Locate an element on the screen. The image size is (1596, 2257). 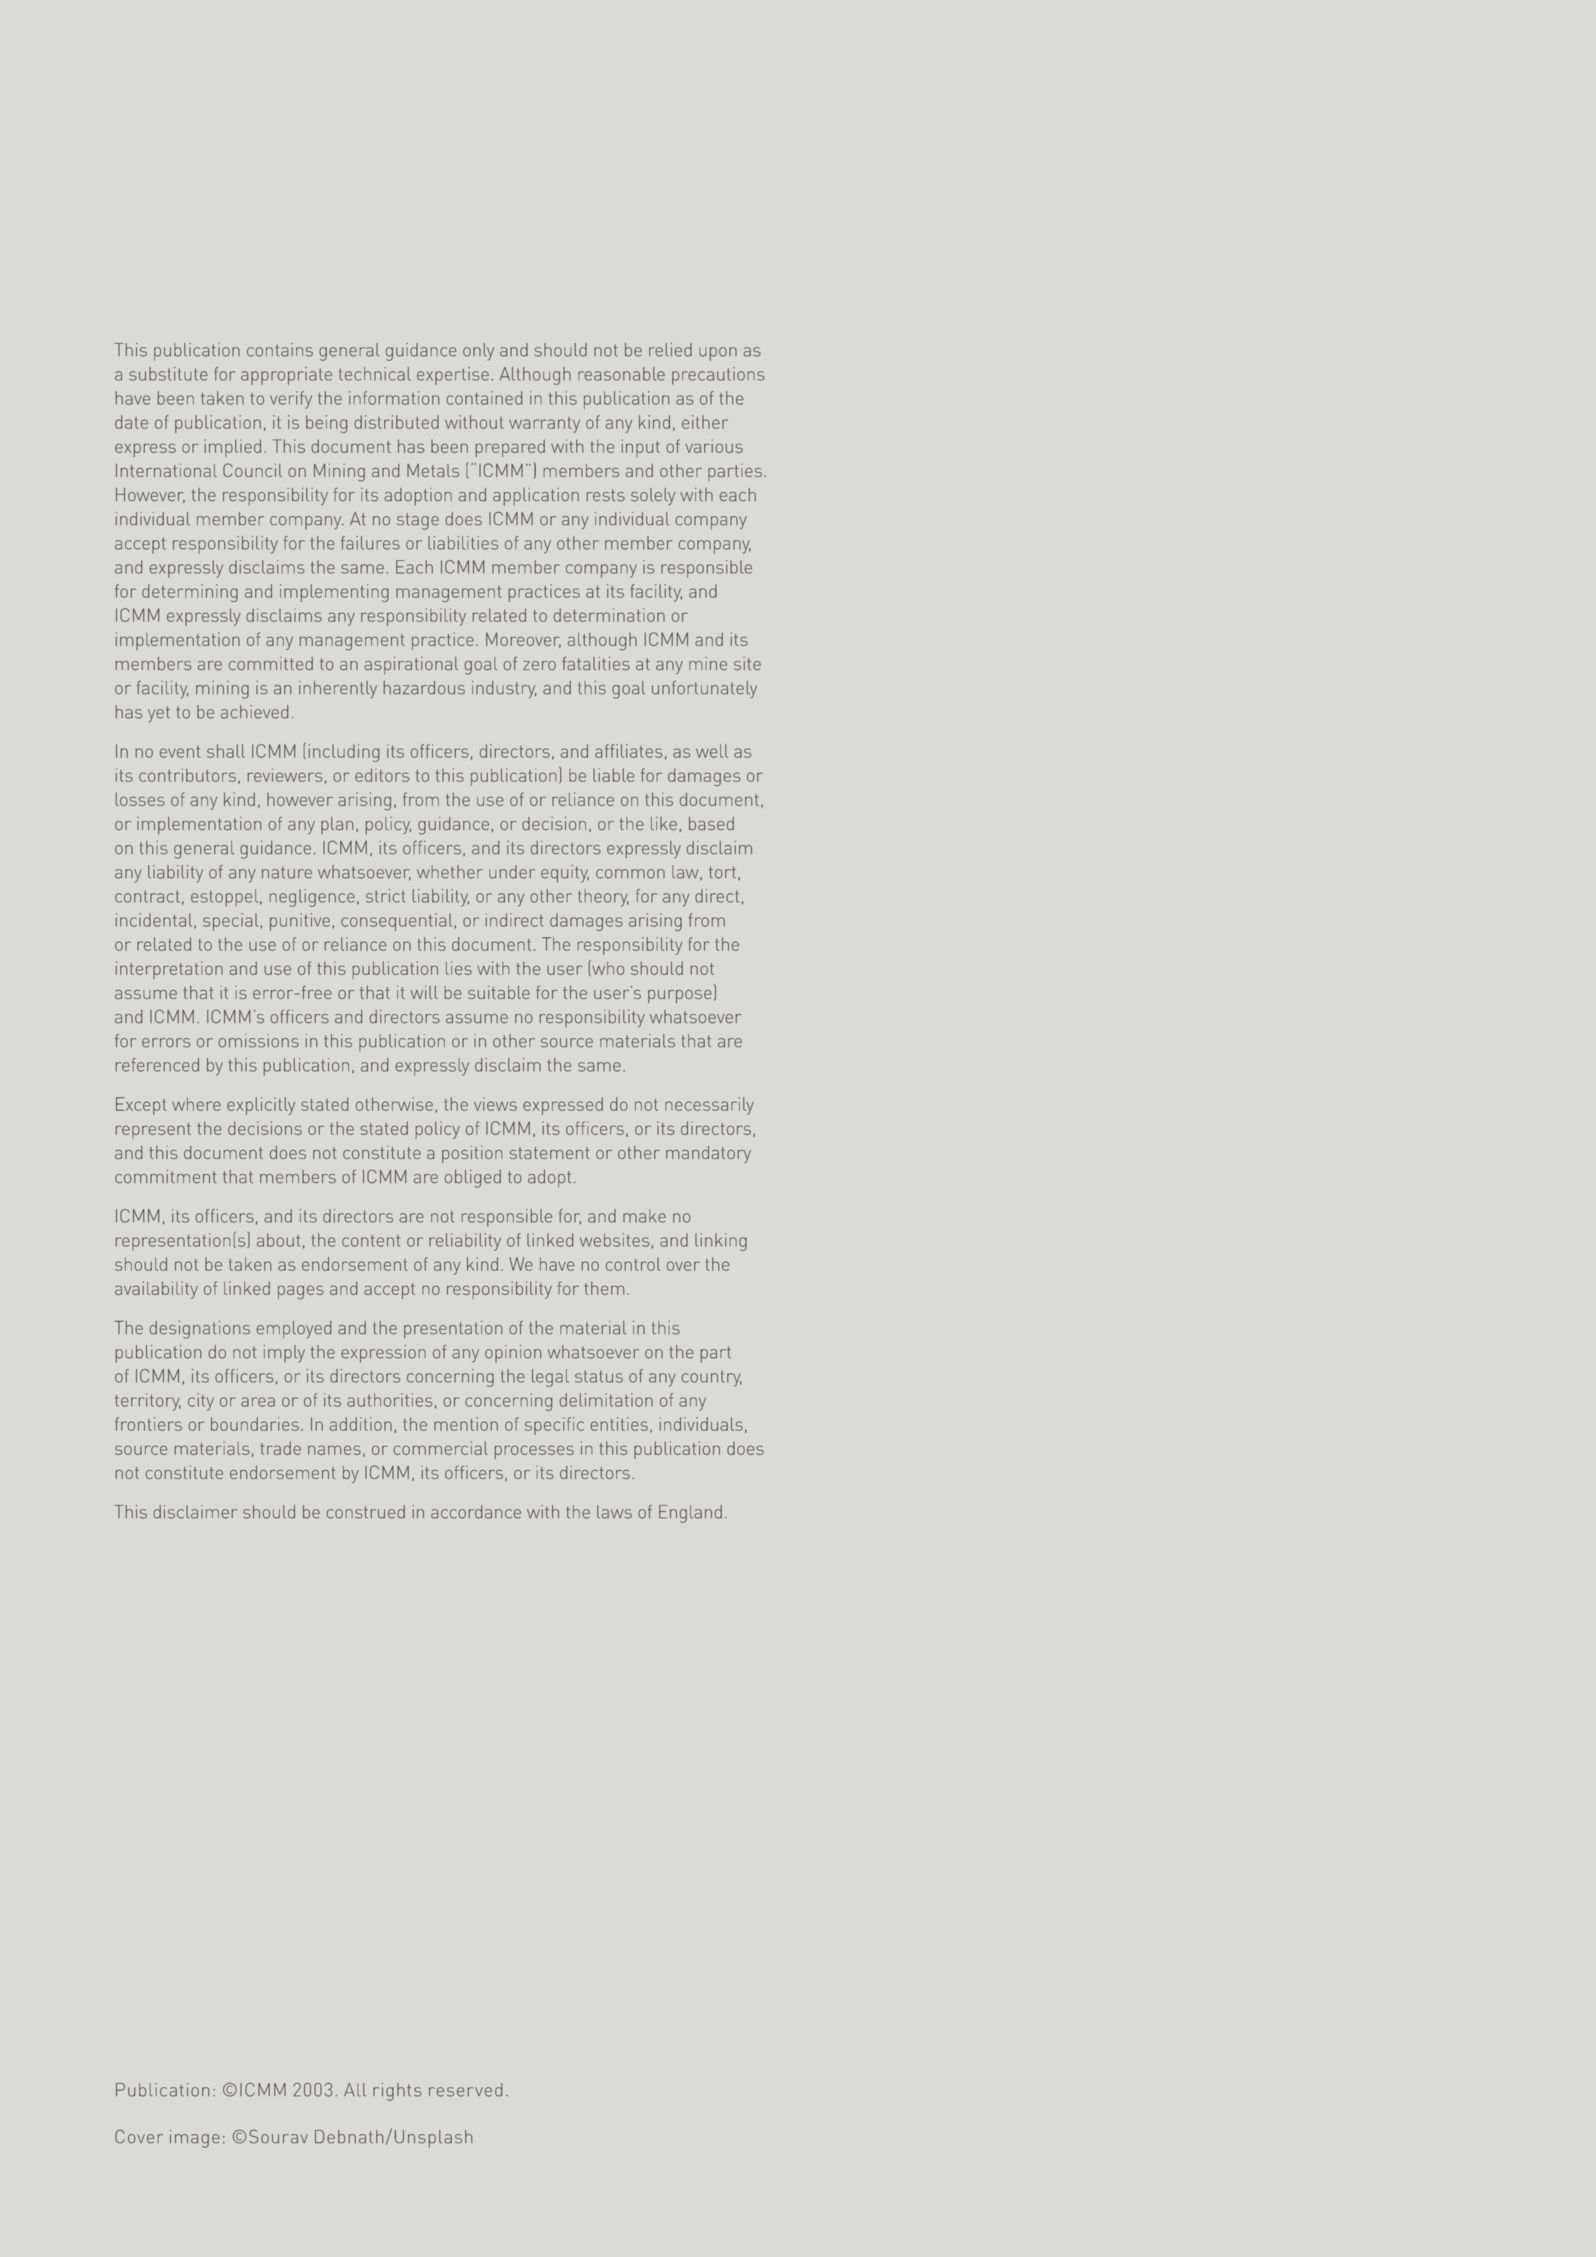
expertise is located at coordinates (453, 376).
